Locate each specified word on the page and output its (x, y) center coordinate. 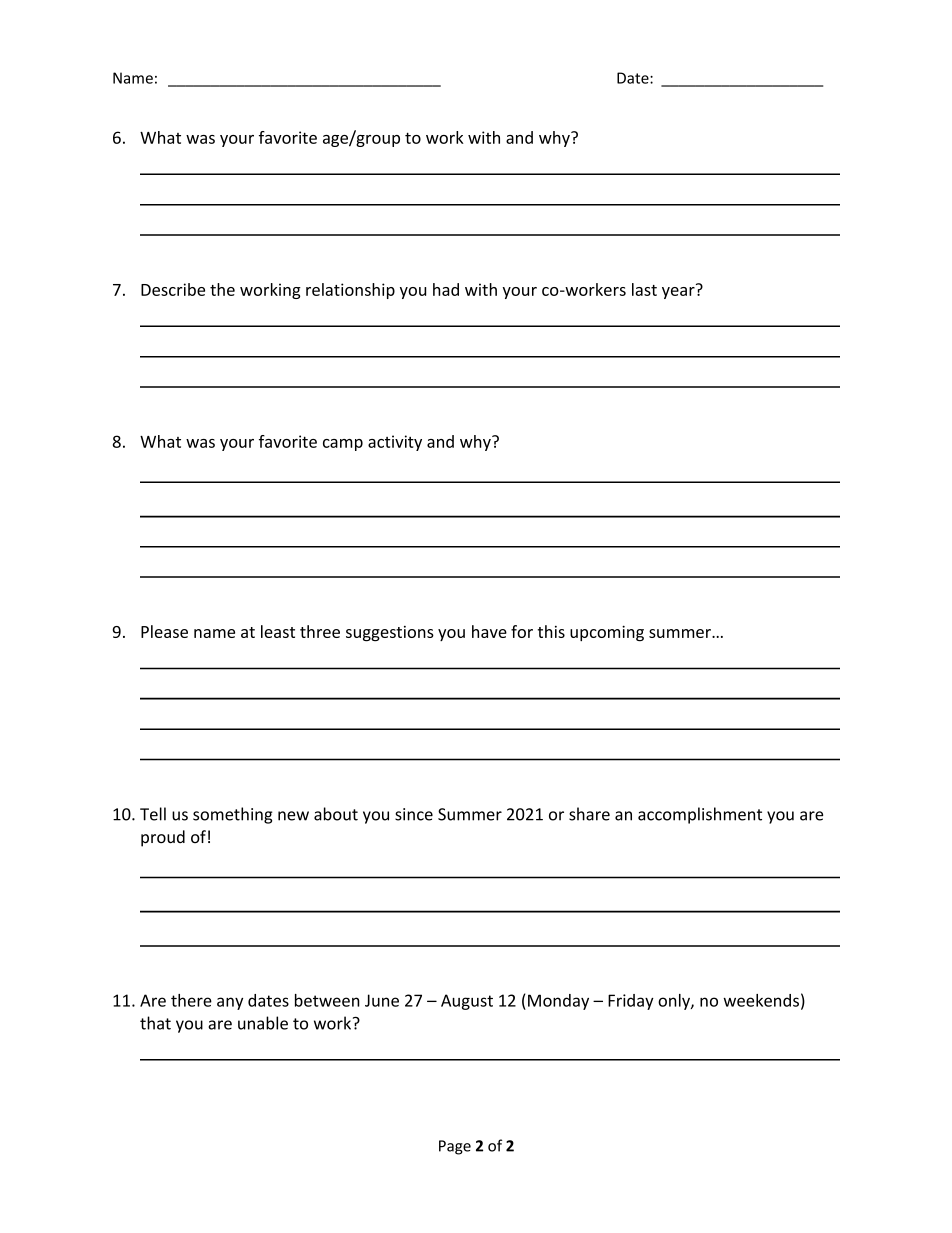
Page (455, 1147)
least (278, 631)
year (679, 291)
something (233, 815)
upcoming (607, 633)
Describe (173, 289)
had (446, 289)
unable (263, 1023)
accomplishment (700, 815)
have (489, 631)
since (414, 814)
